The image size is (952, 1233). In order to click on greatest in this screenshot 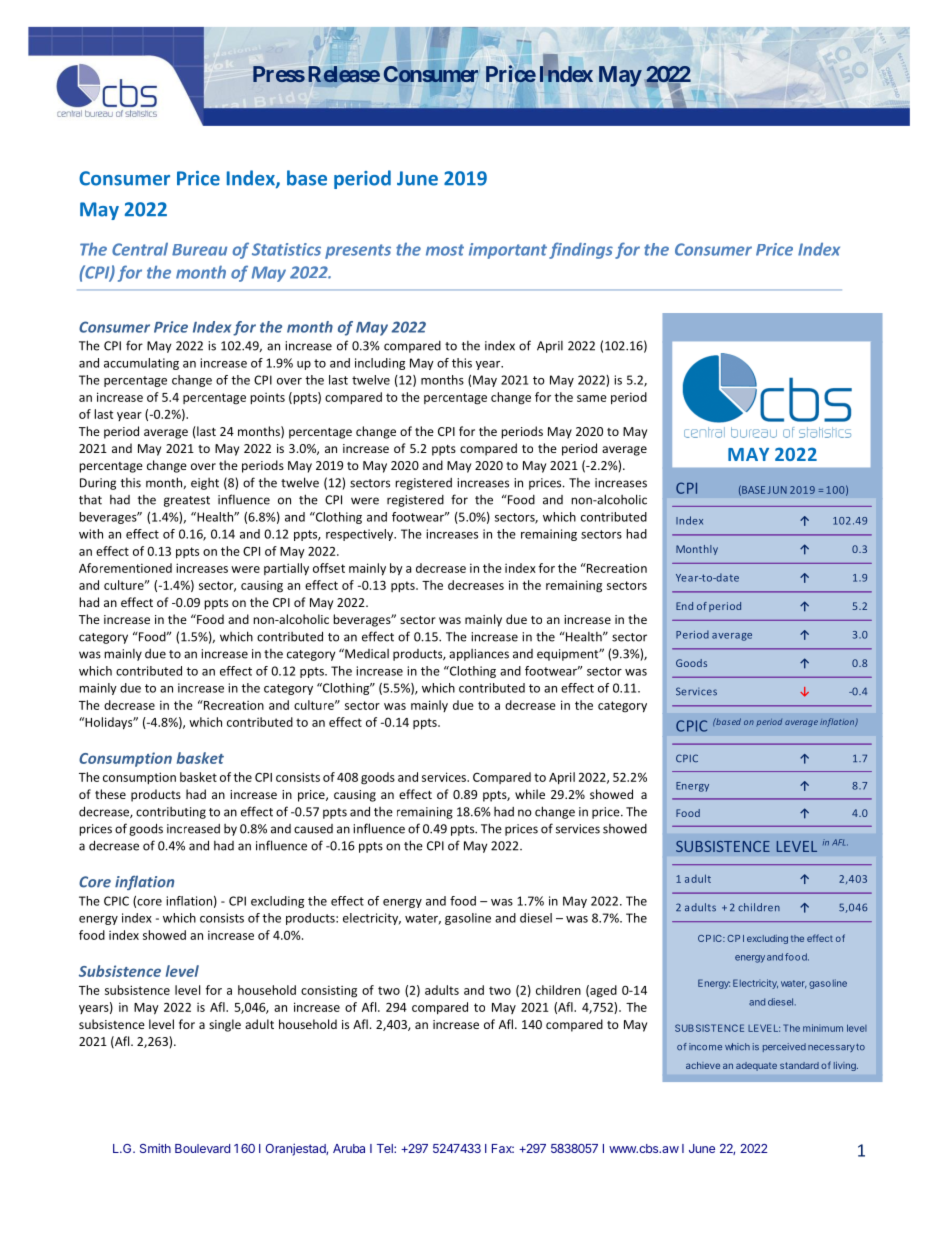, I will do `click(187, 501)`.
